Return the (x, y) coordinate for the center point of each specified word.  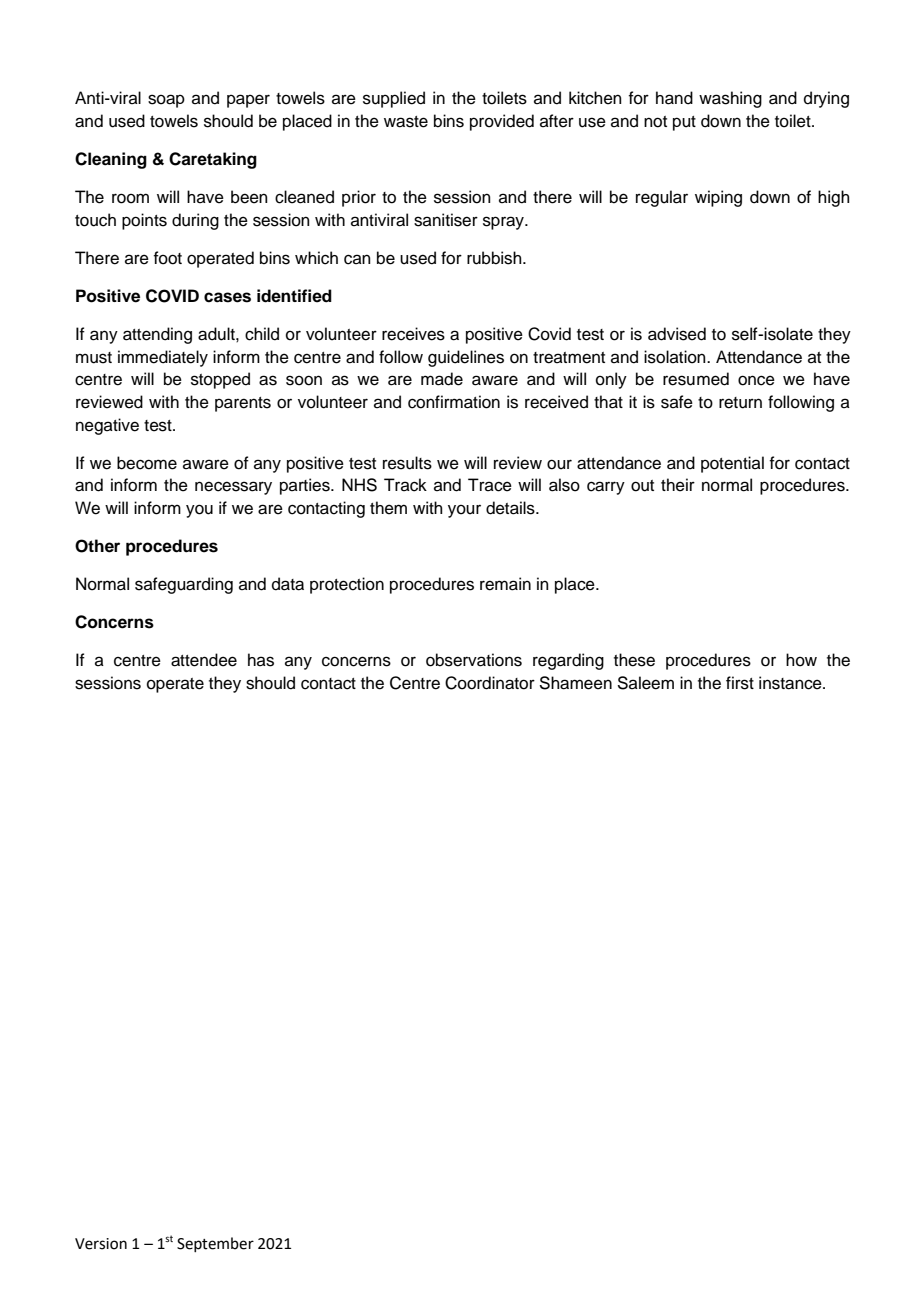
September (215, 1244)
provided (502, 122)
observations (474, 660)
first (740, 683)
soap (166, 101)
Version (101, 1244)
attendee (204, 660)
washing (730, 99)
